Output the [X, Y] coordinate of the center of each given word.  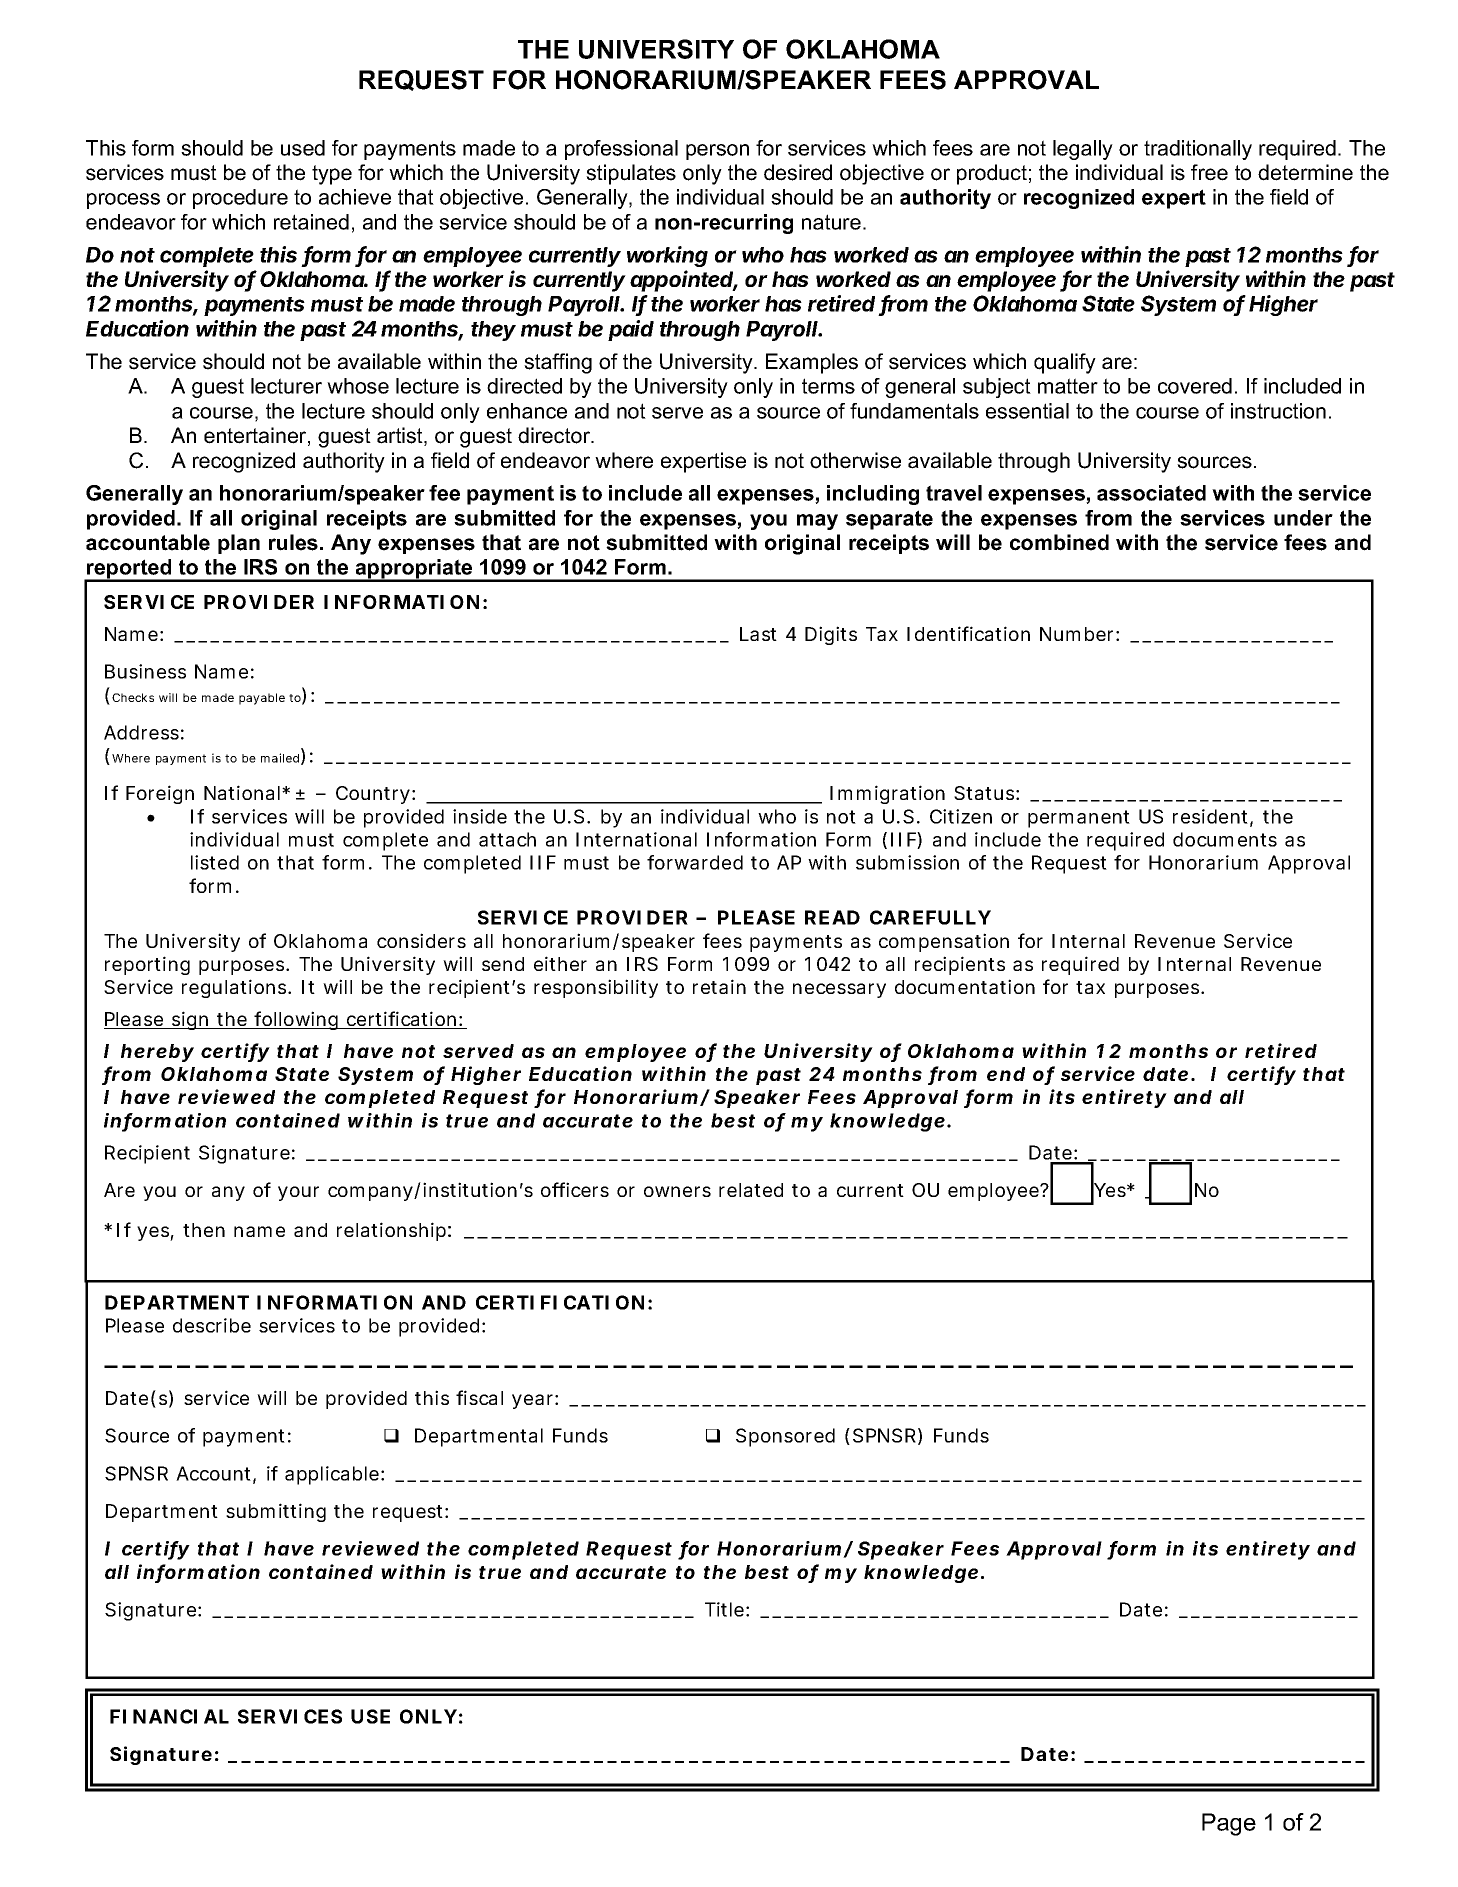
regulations [235, 988]
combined [1059, 542]
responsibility [596, 988]
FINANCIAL [169, 1716]
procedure [240, 199]
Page [1229, 1824]
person [717, 152]
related [751, 1190]
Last [758, 634]
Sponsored [785, 1437]
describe [212, 1325]
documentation [965, 986]
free [1209, 172]
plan [239, 544]
